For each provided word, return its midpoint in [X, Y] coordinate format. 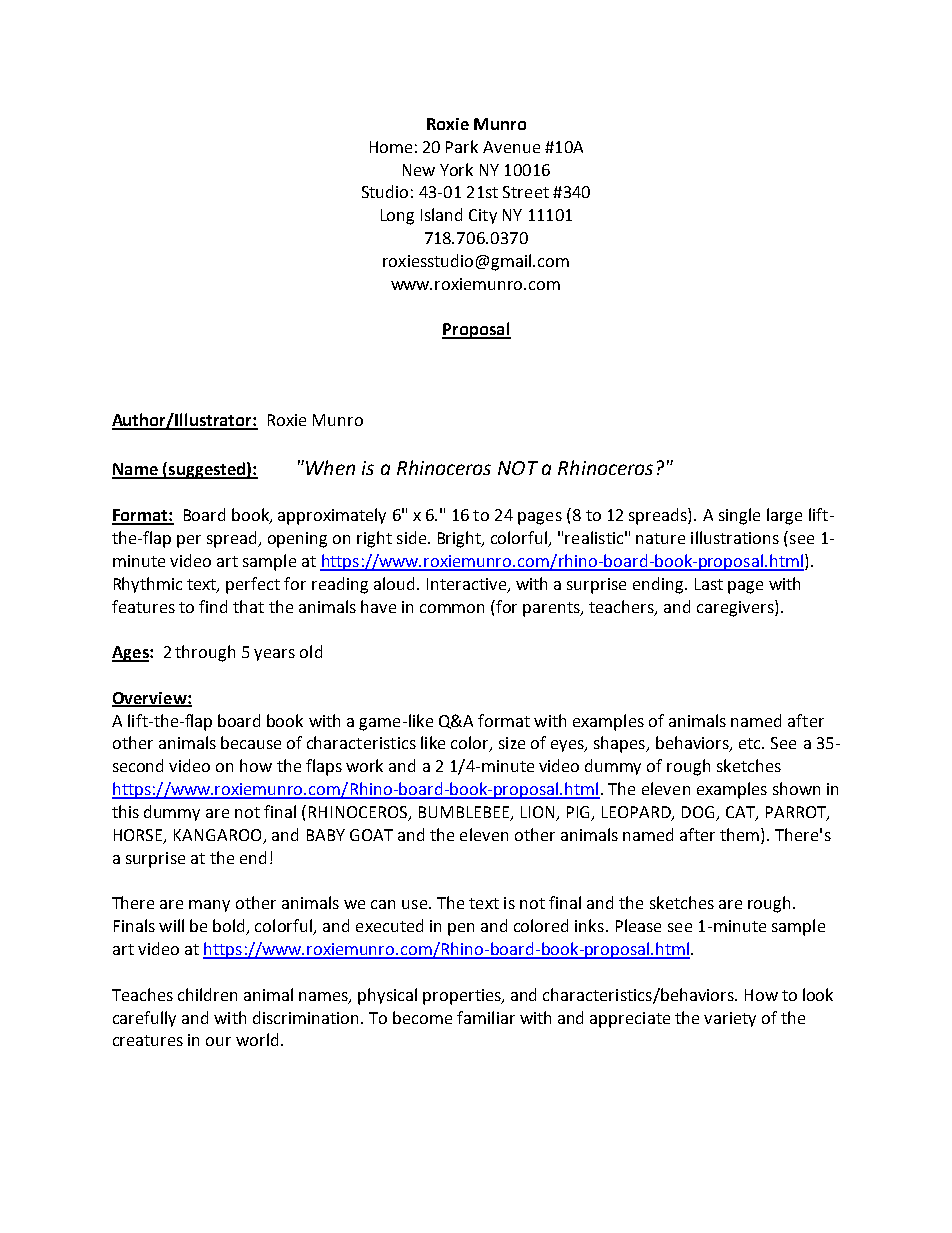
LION [539, 813]
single [739, 516]
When [330, 467]
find [213, 606]
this [125, 811]
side [413, 537]
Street [526, 192]
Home [391, 147]
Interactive [466, 584]
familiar [486, 1017]
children [207, 994]
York [456, 169]
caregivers [736, 608]
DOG [700, 813]
